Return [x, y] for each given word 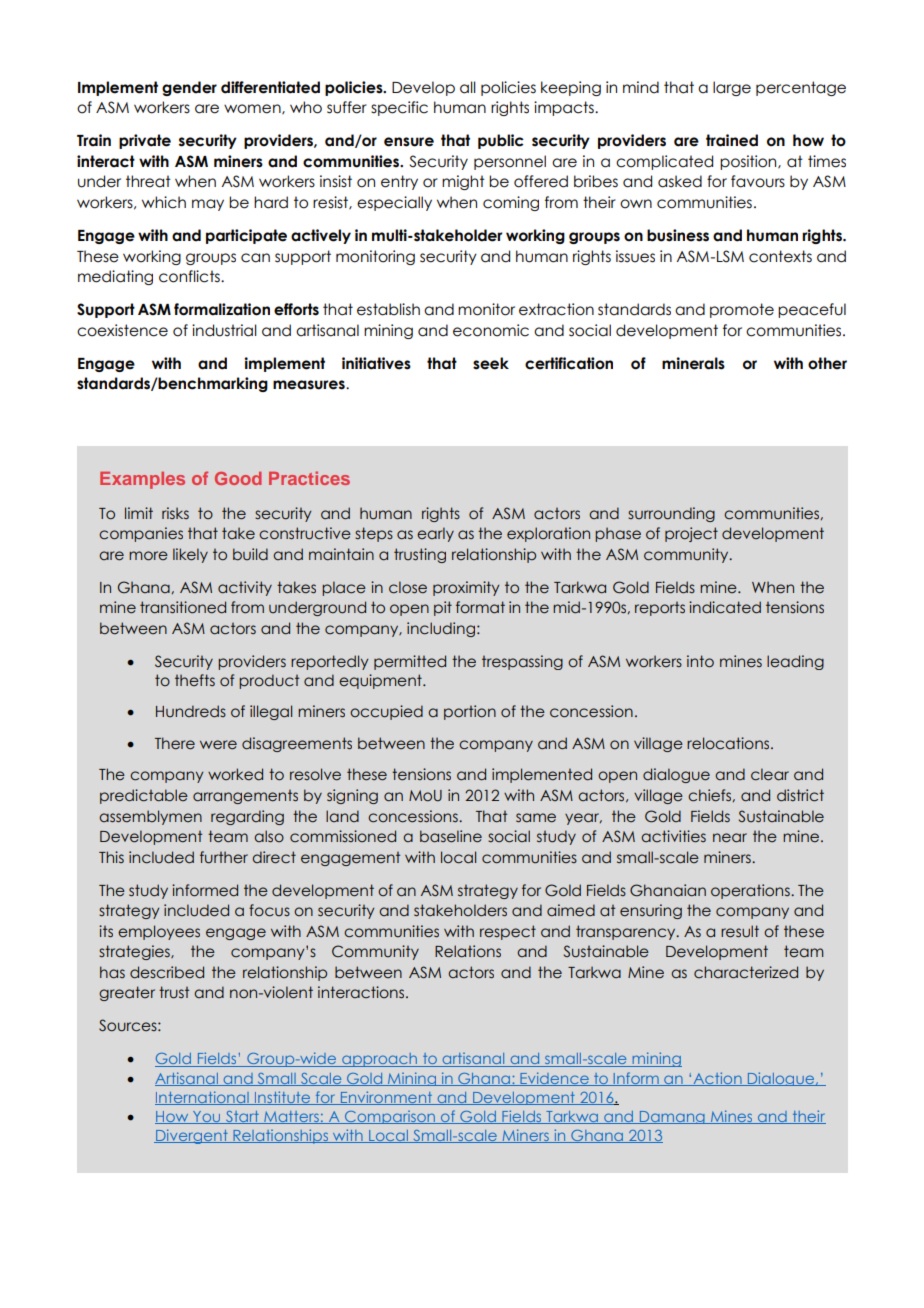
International [203, 1098]
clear [770, 774]
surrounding [671, 514]
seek [491, 363]
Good [238, 478]
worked [235, 774]
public [501, 141]
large [732, 88]
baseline [451, 836]
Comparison [390, 1117]
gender [189, 88]
